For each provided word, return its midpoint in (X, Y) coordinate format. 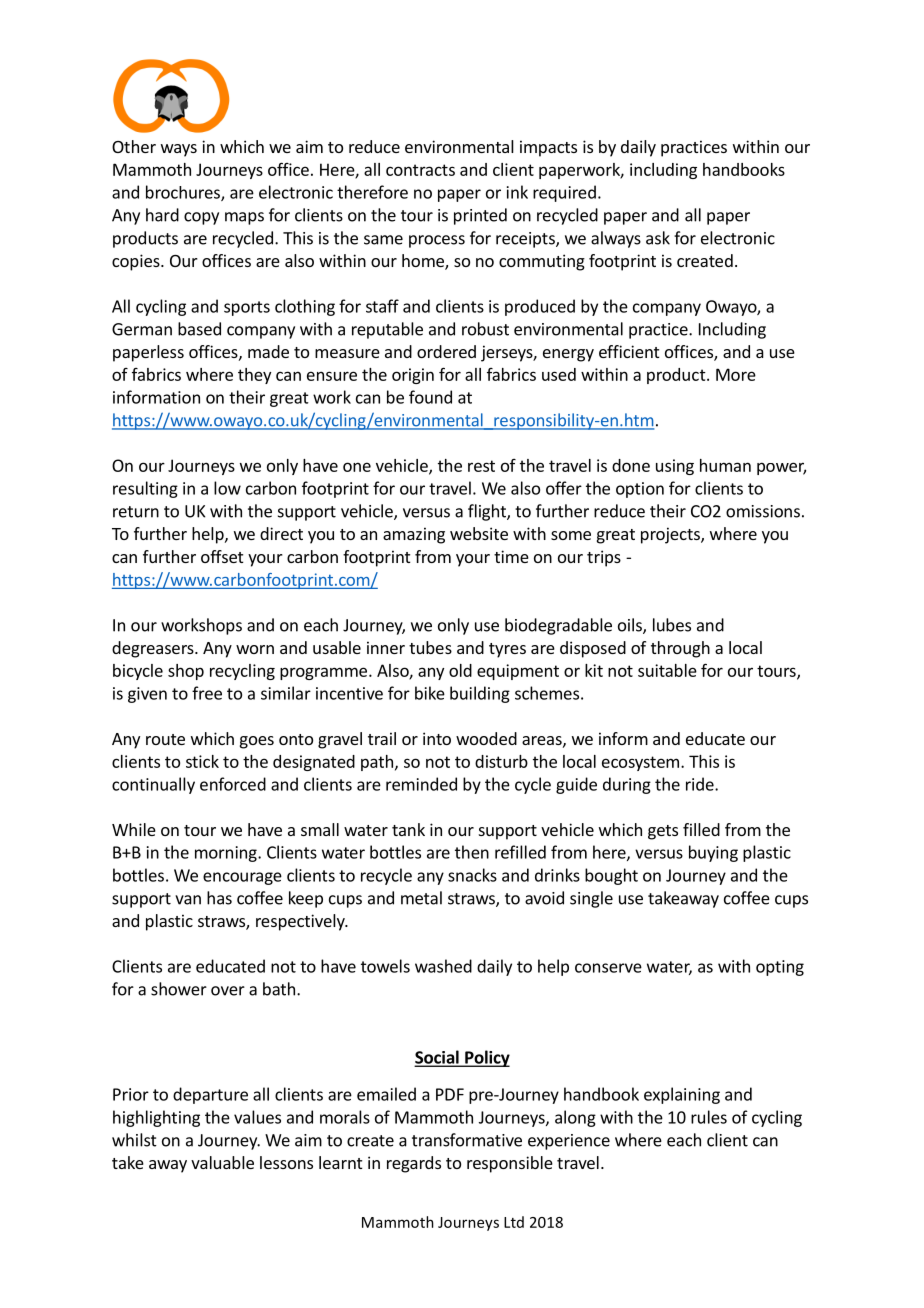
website (479, 533)
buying (713, 853)
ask (658, 238)
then (472, 852)
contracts (420, 170)
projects (671, 535)
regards (414, 1164)
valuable (222, 1162)
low (227, 488)
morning (227, 854)
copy (201, 218)
